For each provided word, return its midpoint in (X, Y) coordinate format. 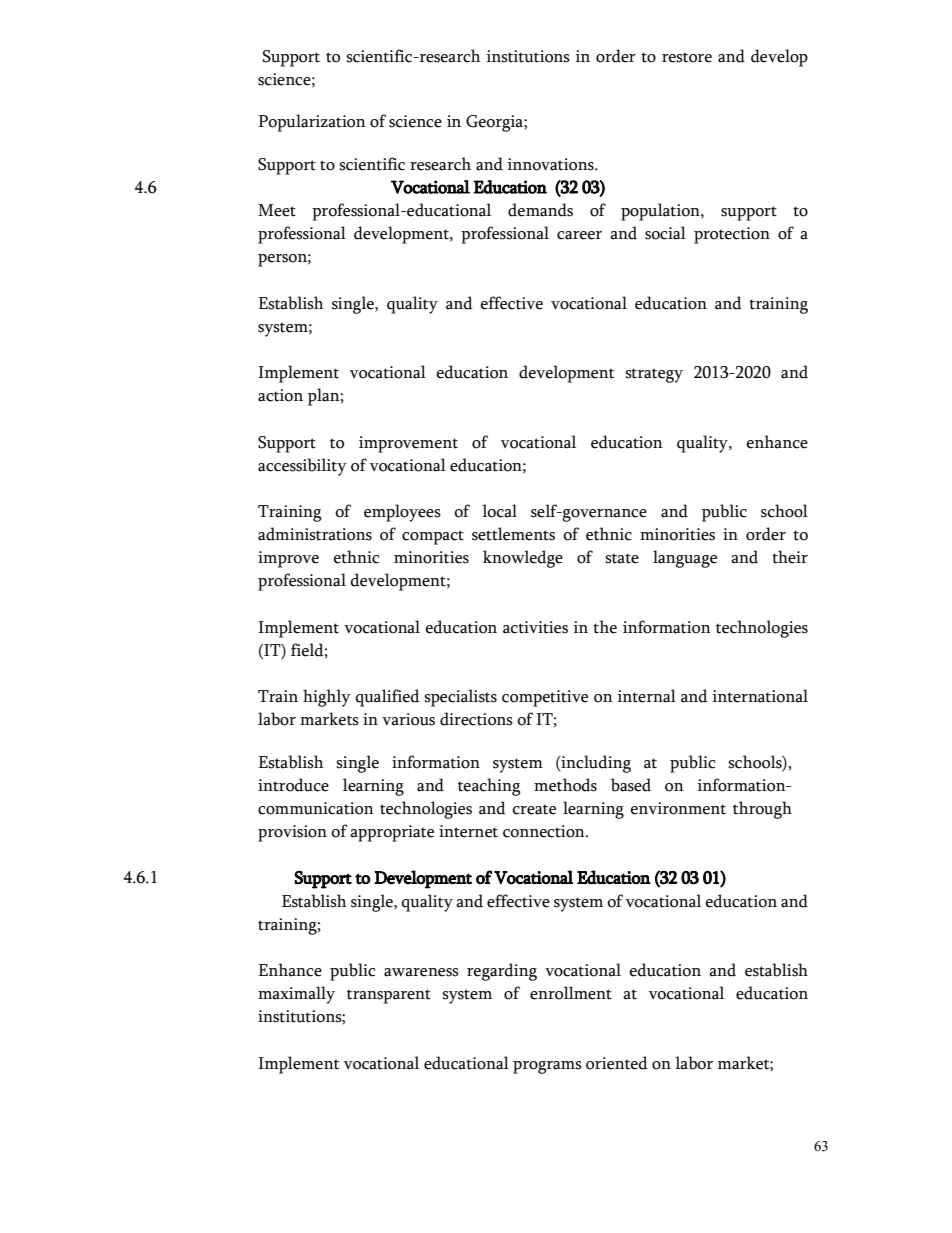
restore (687, 57)
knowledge (523, 559)
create (534, 809)
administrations (315, 534)
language (685, 559)
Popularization (312, 123)
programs (547, 1067)
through (762, 810)
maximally (296, 995)
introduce (293, 785)
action (280, 395)
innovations (552, 164)
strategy (654, 375)
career (579, 235)
